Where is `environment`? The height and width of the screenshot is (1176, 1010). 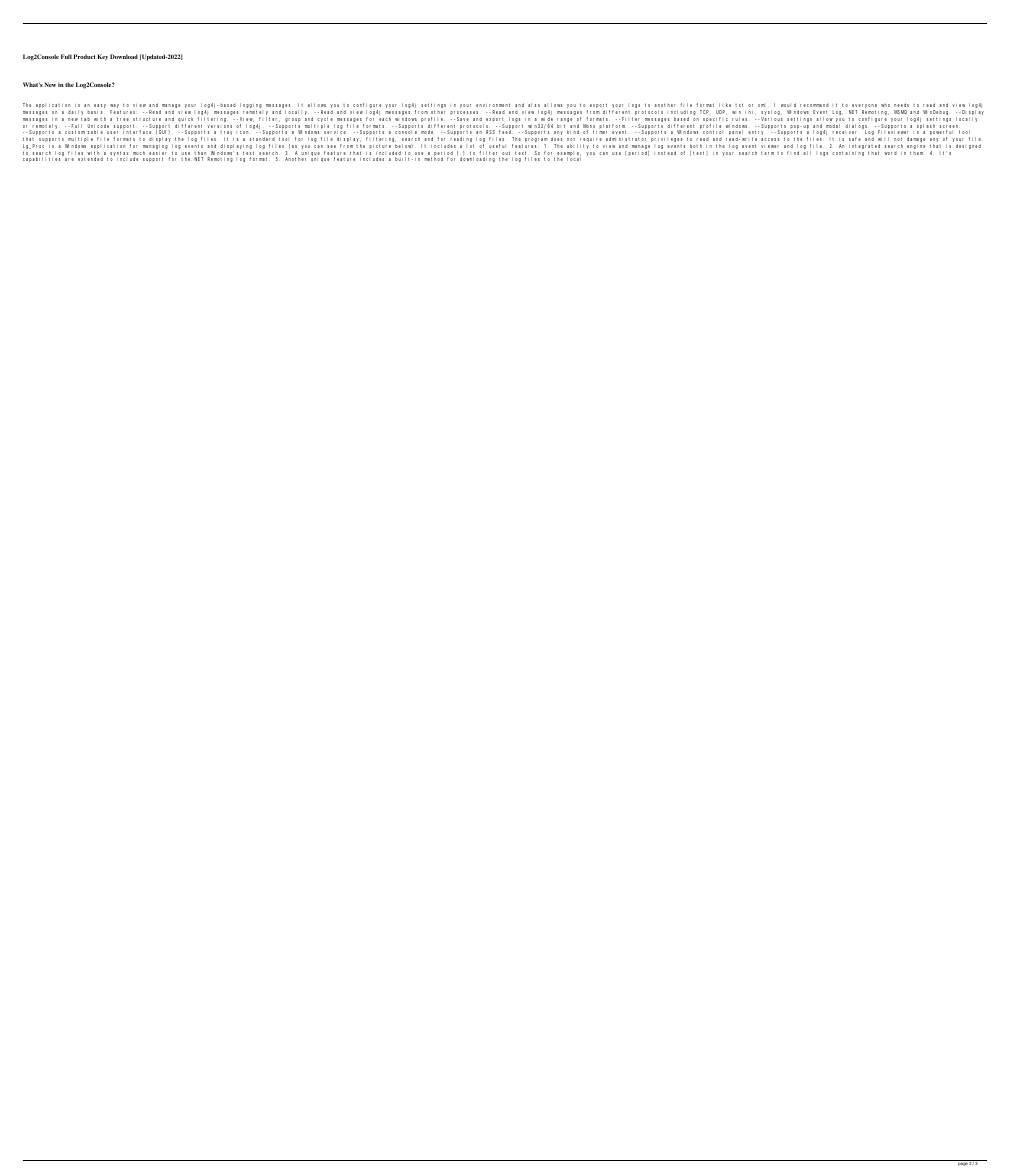
environment is located at coordinates (493, 105).
